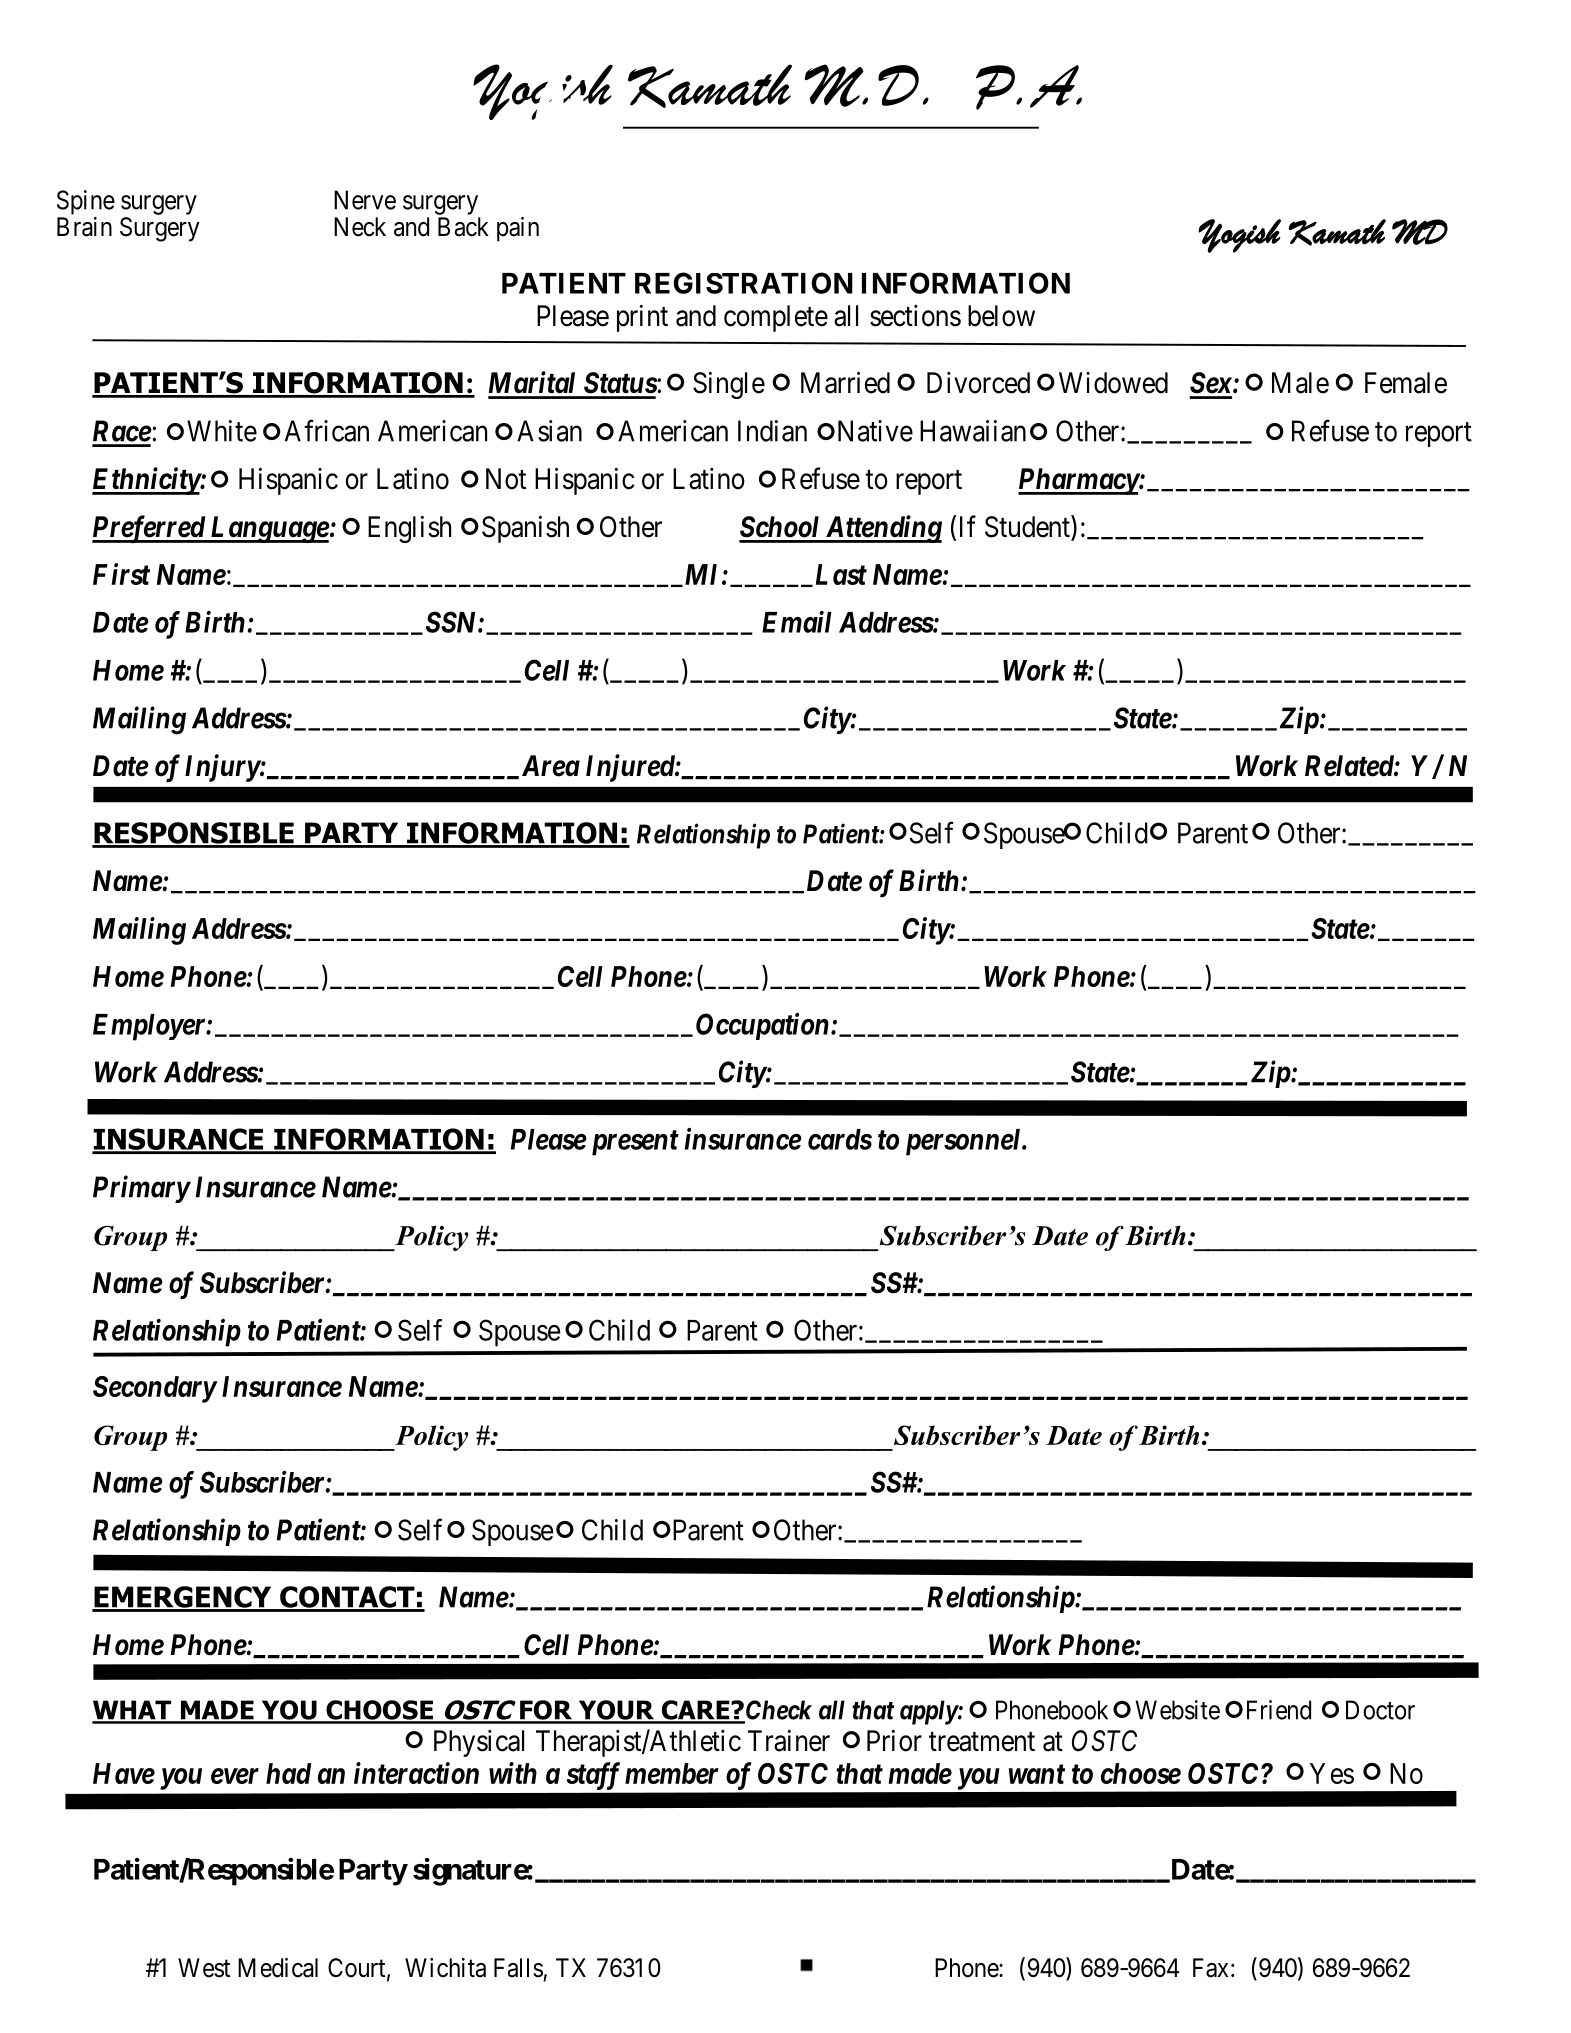 Image resolution: width=1571 pixels, height=2033 pixels. Describe the element at coordinates (797, 622) in the screenshot. I see `Email` at that location.
